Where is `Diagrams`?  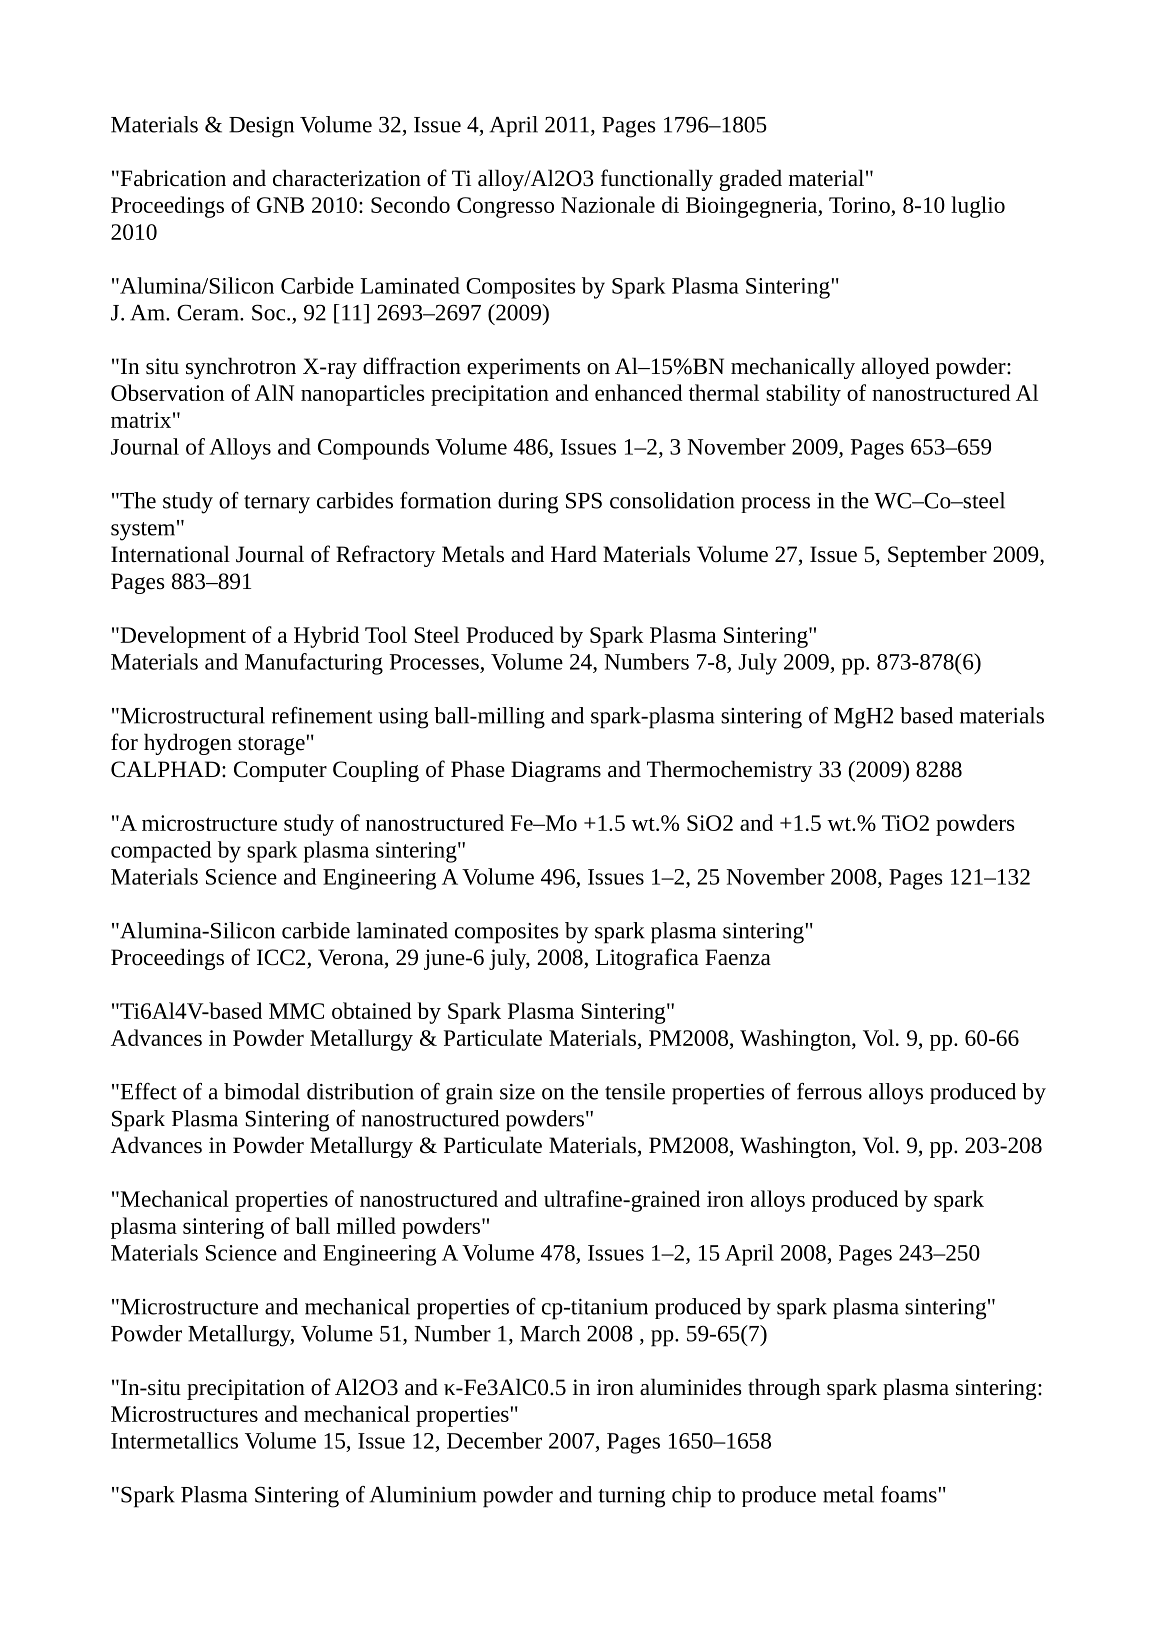
Diagrams is located at coordinates (556, 771).
